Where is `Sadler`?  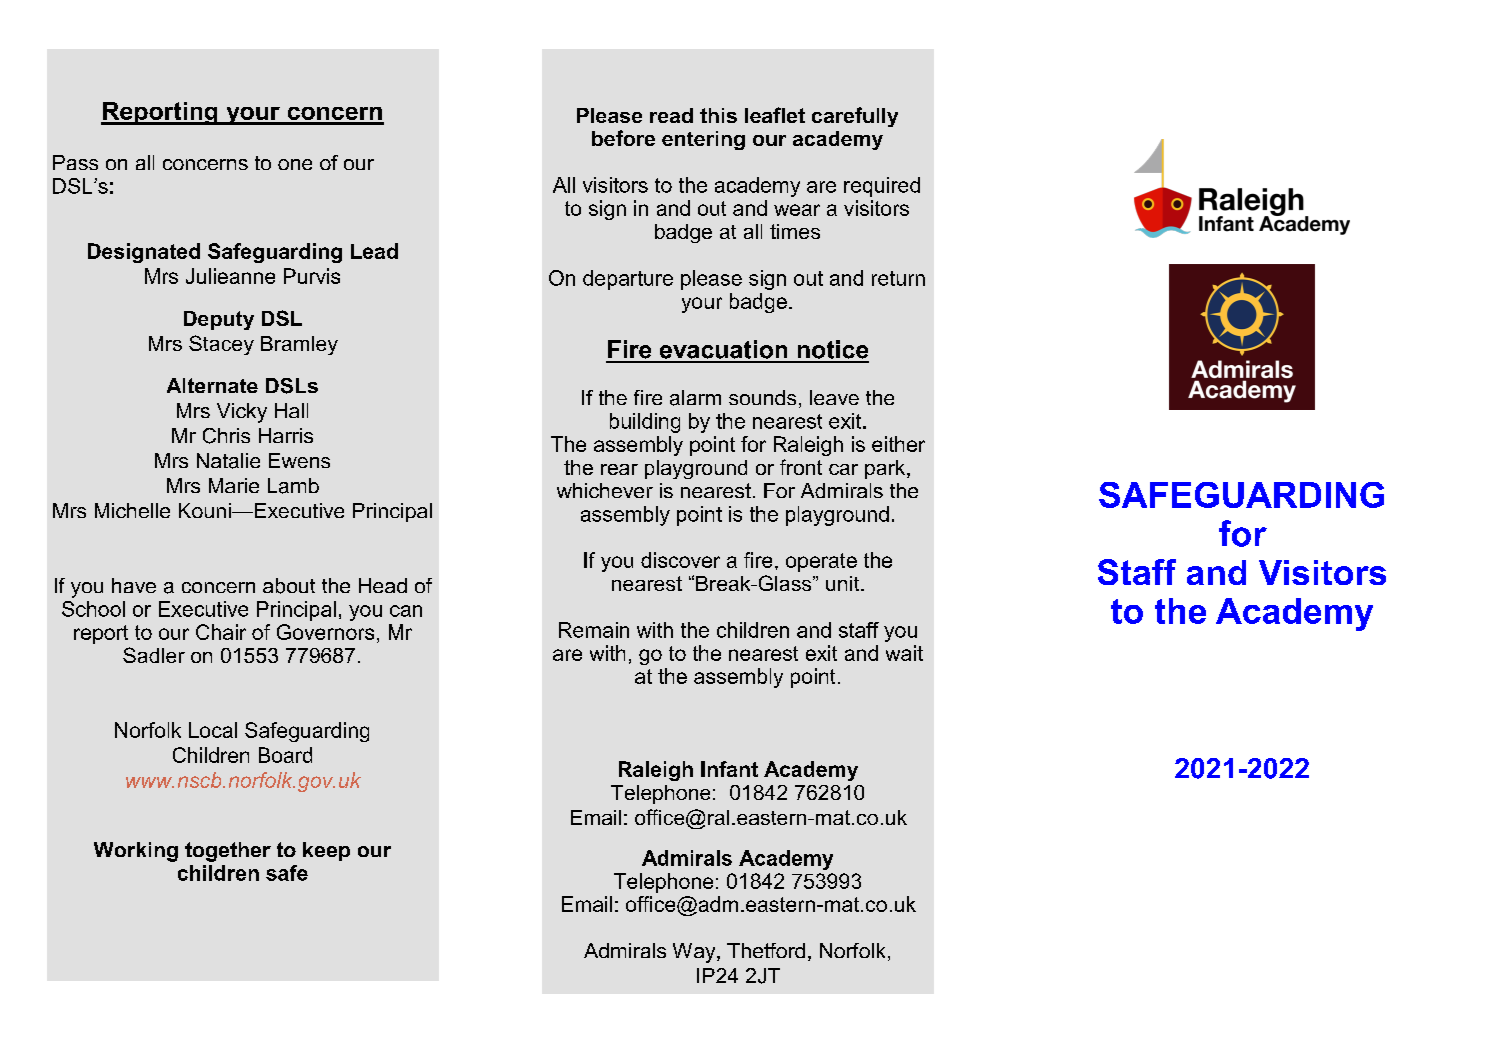 Sadler is located at coordinates (154, 655).
